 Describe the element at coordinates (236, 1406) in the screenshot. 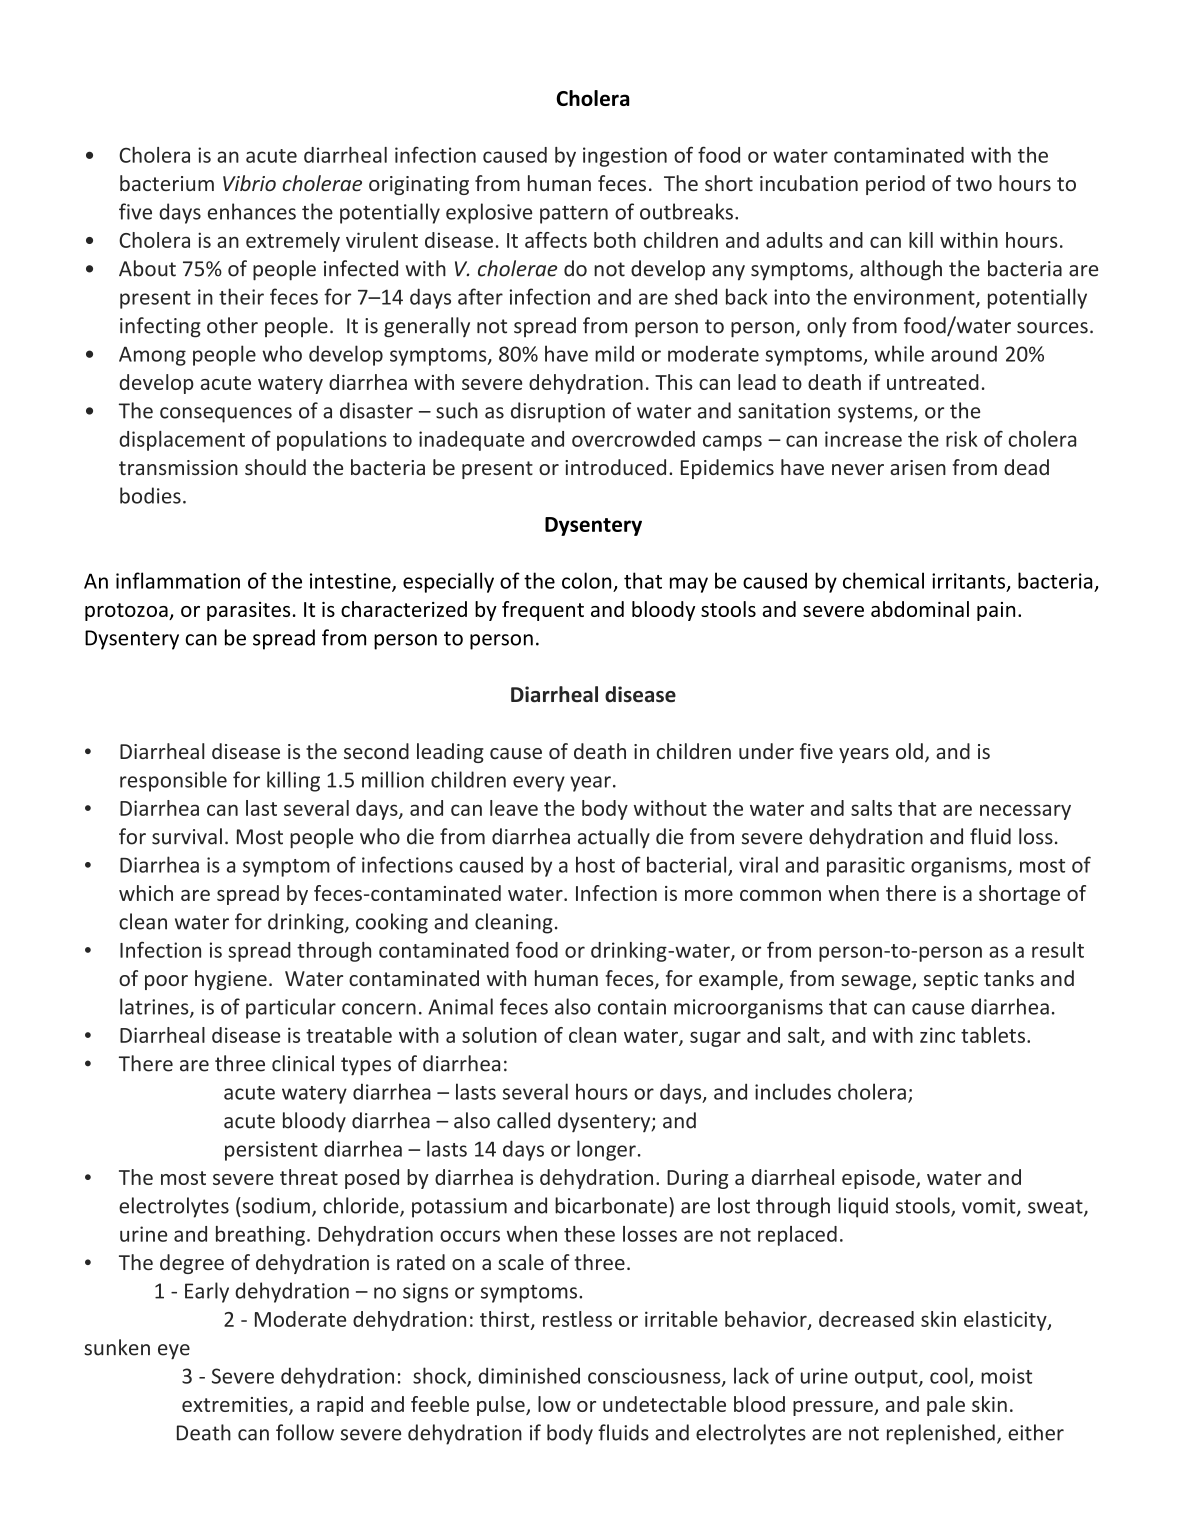

I see `extremities` at that location.
